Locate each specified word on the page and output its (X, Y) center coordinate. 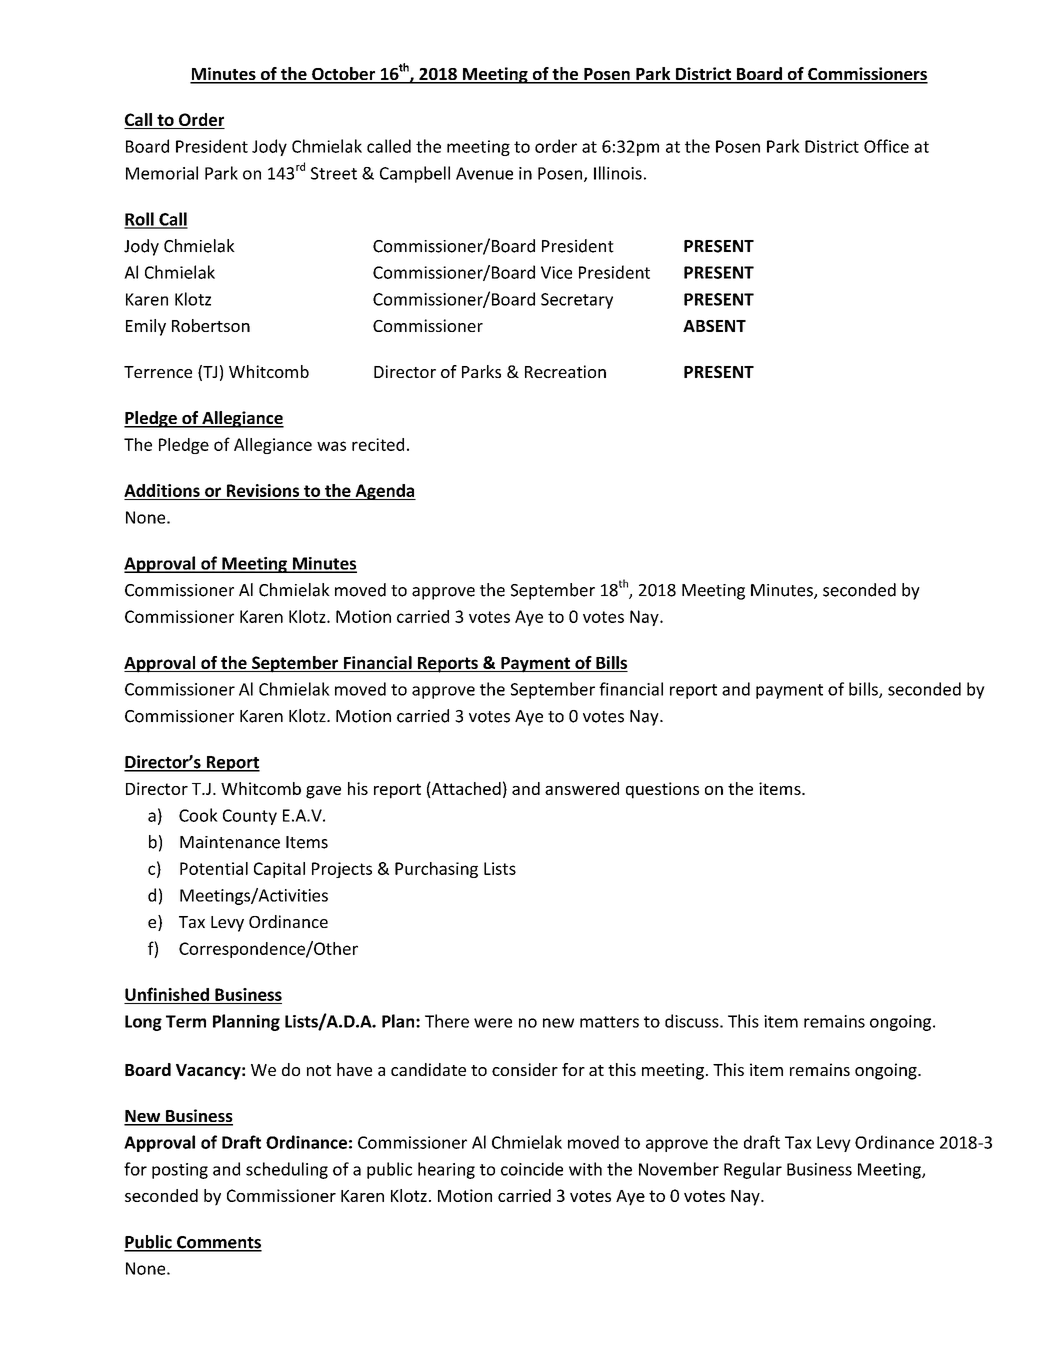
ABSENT (714, 326)
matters (609, 1022)
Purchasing (436, 870)
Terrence (158, 372)
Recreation (565, 371)
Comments (218, 1243)
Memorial (162, 173)
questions (662, 790)
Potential (214, 868)
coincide (532, 1169)
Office (886, 146)
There (447, 1021)
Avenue (484, 173)
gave (323, 792)
